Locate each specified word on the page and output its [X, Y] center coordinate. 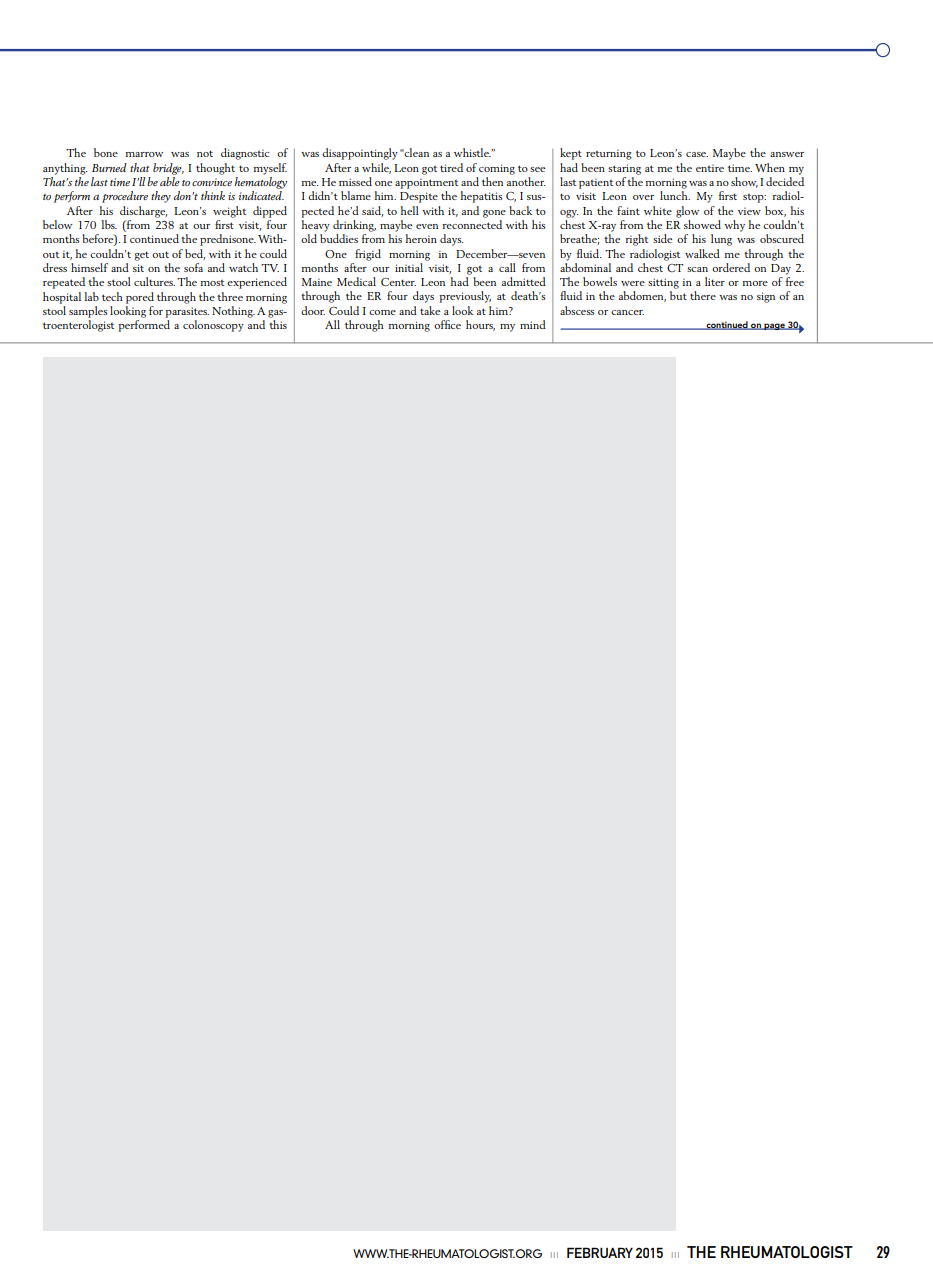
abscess [577, 310]
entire [710, 168]
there [703, 295]
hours [480, 325]
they [161, 197]
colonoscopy [213, 326]
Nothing [233, 312]
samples [88, 312]
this [278, 324]
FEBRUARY [600, 1252]
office [447, 324]
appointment [426, 183]
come [382, 312]
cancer [627, 312]
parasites [187, 312]
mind [533, 324]
